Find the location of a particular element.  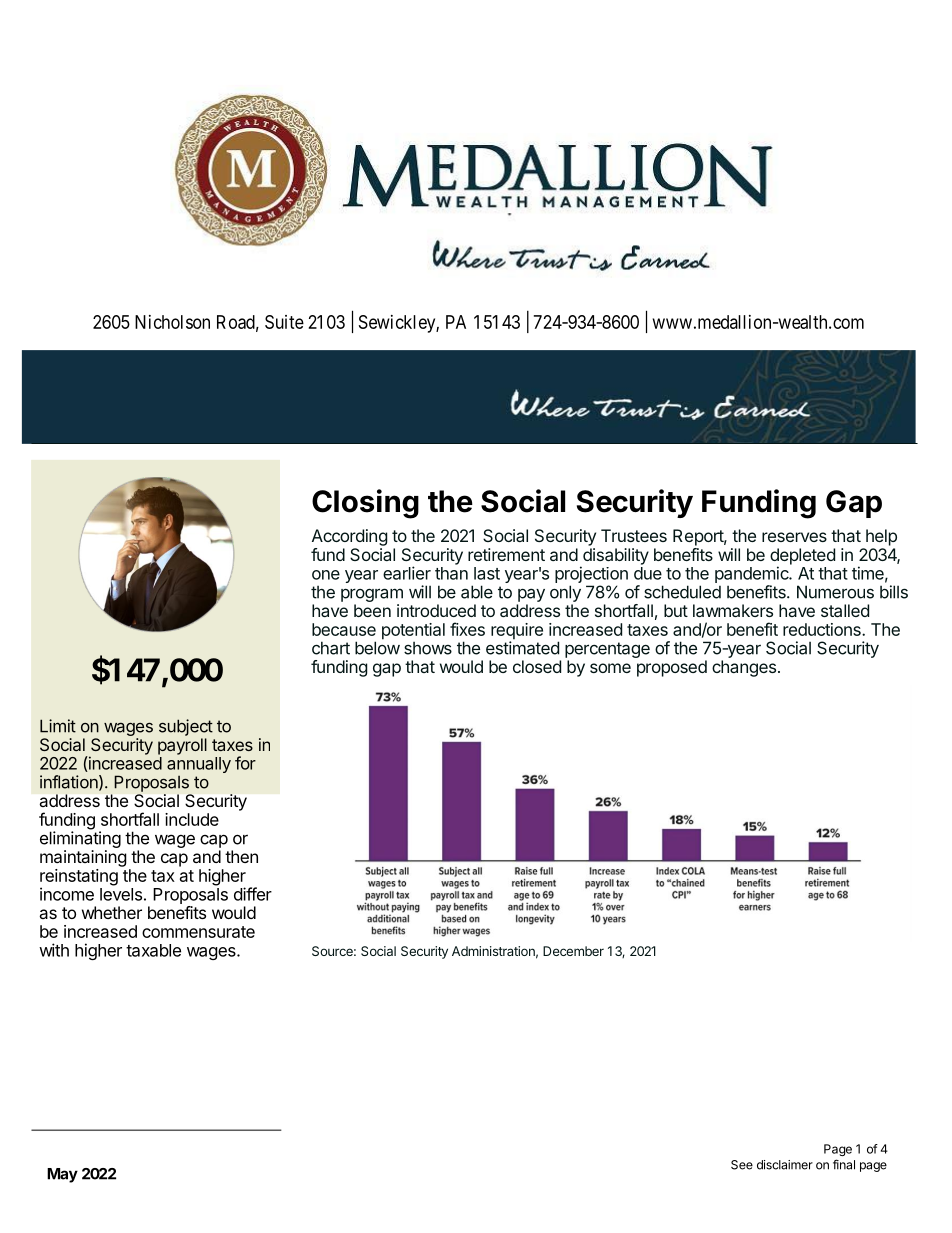

May is located at coordinates (62, 1175).
